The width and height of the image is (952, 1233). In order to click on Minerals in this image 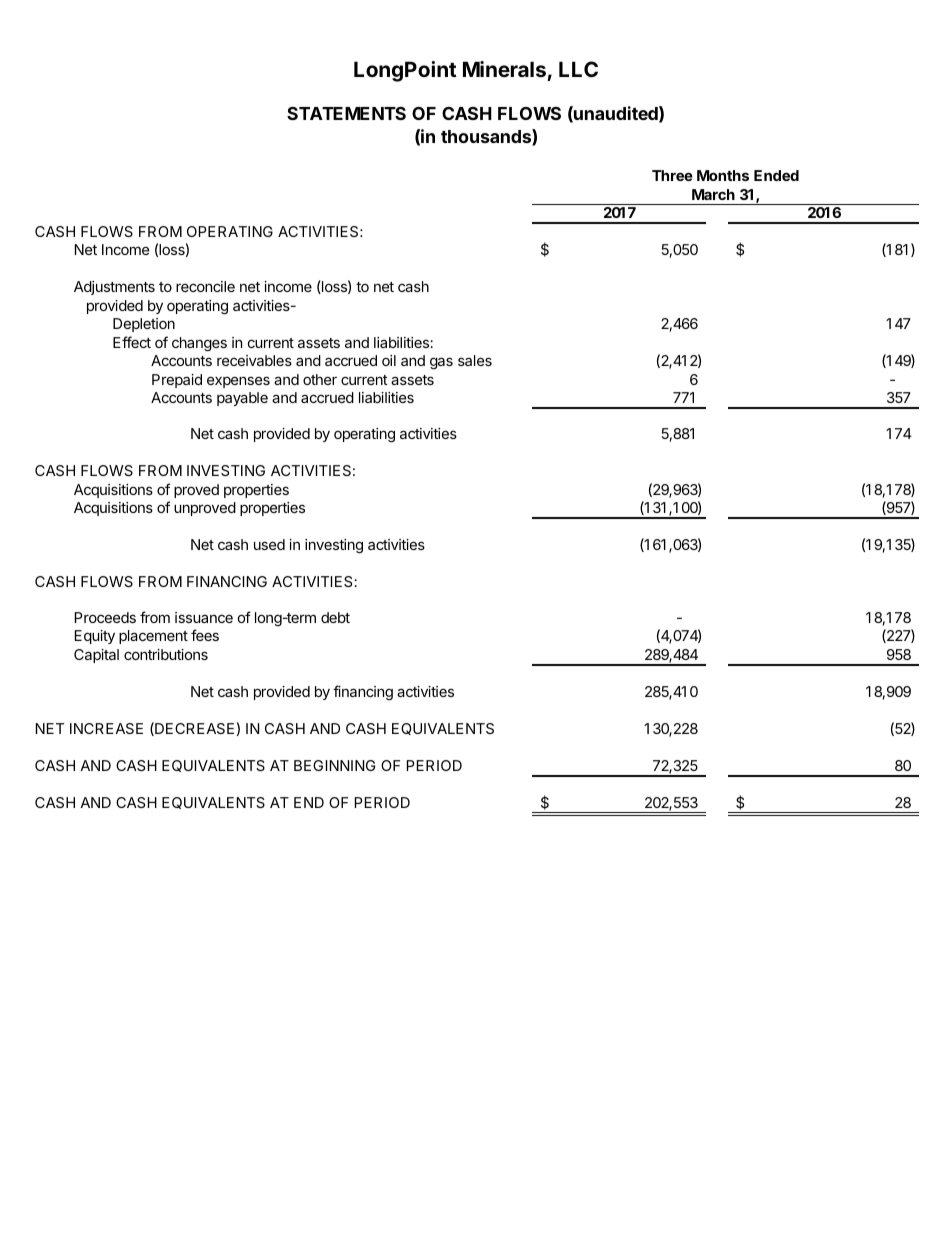, I will do `click(504, 69)`.
